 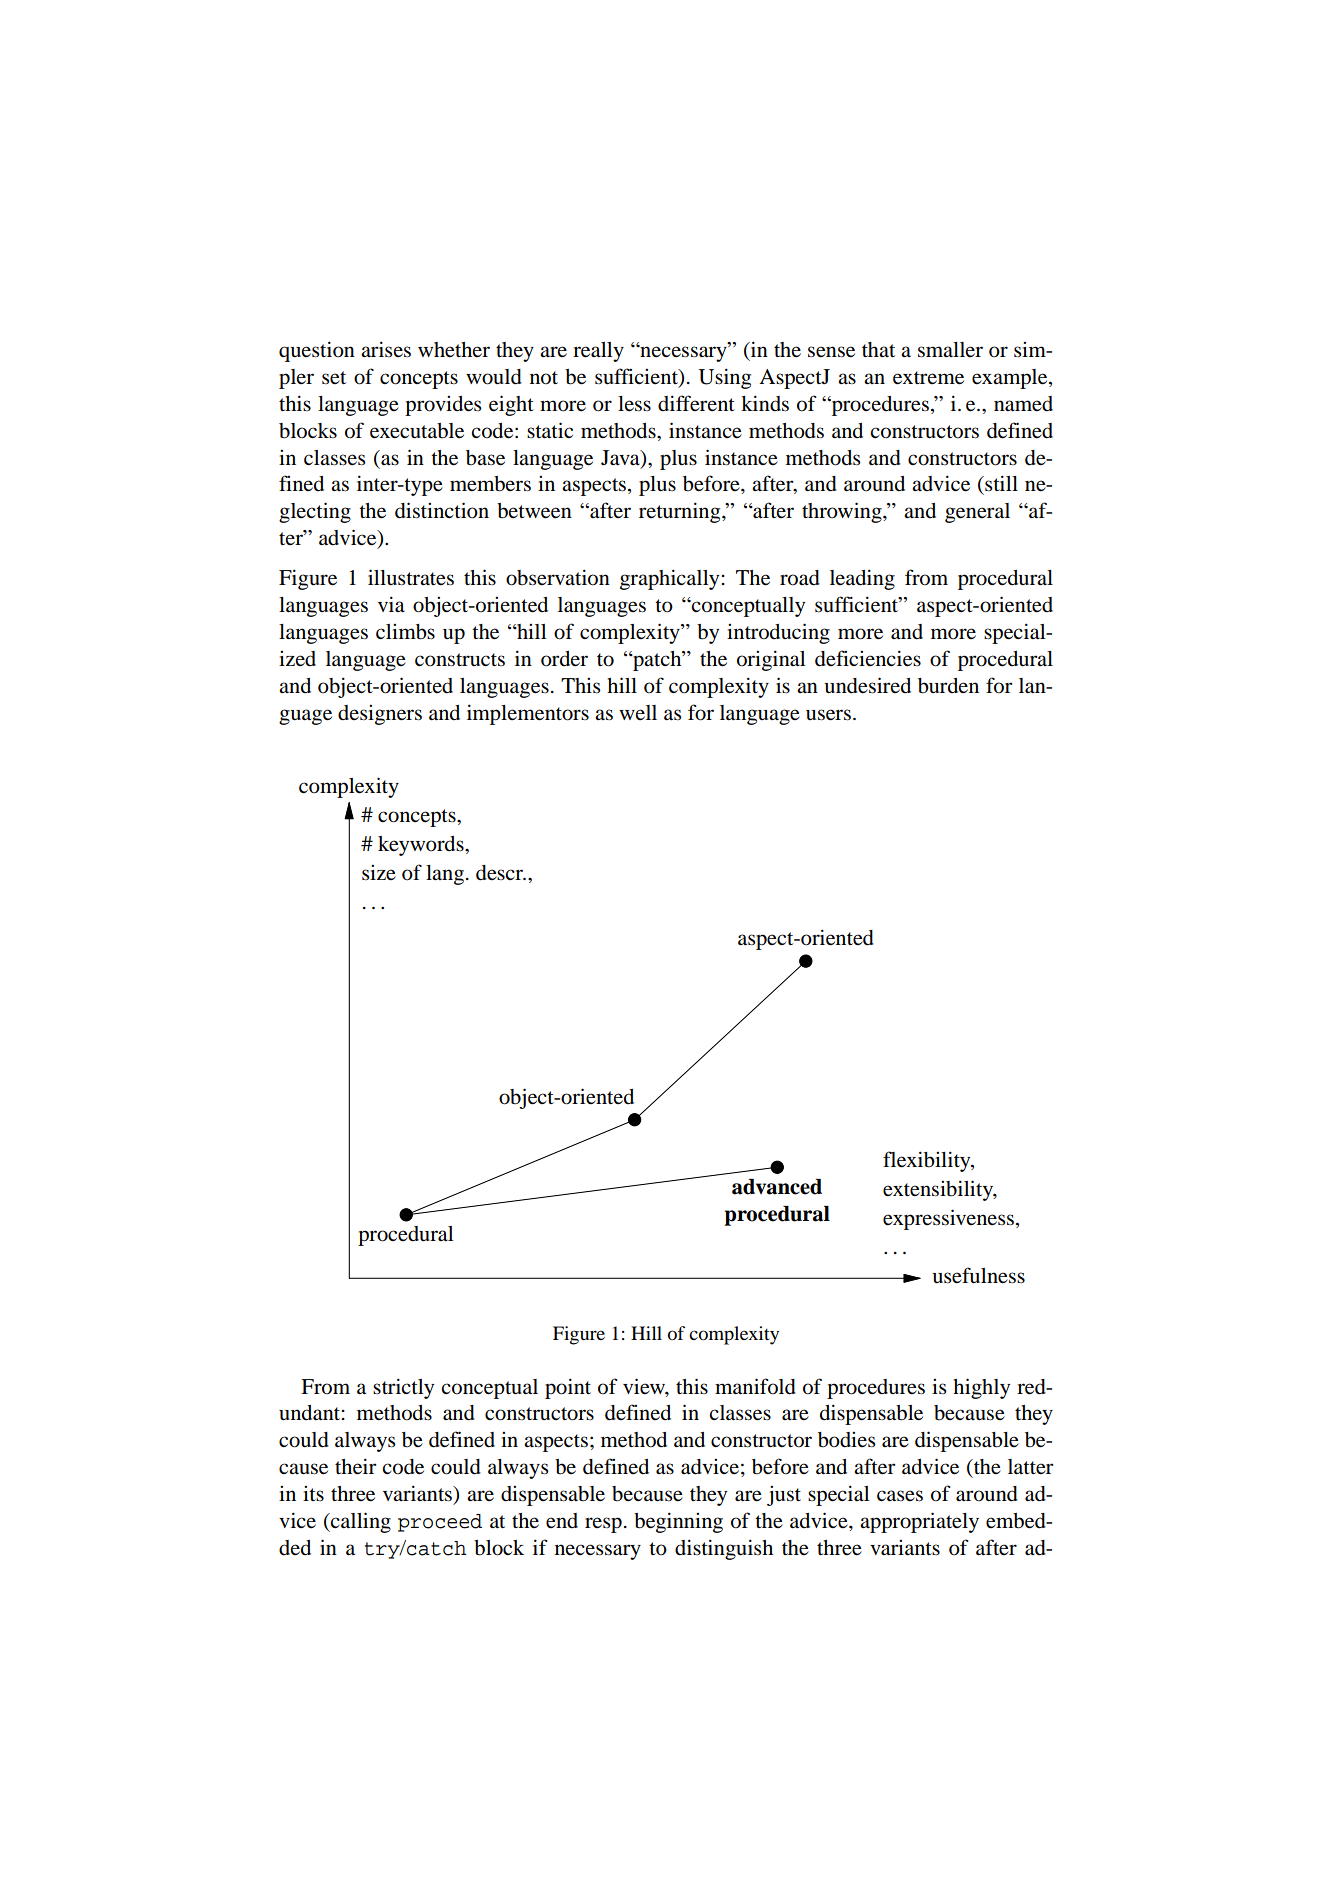 I want to click on different, so click(x=696, y=403).
